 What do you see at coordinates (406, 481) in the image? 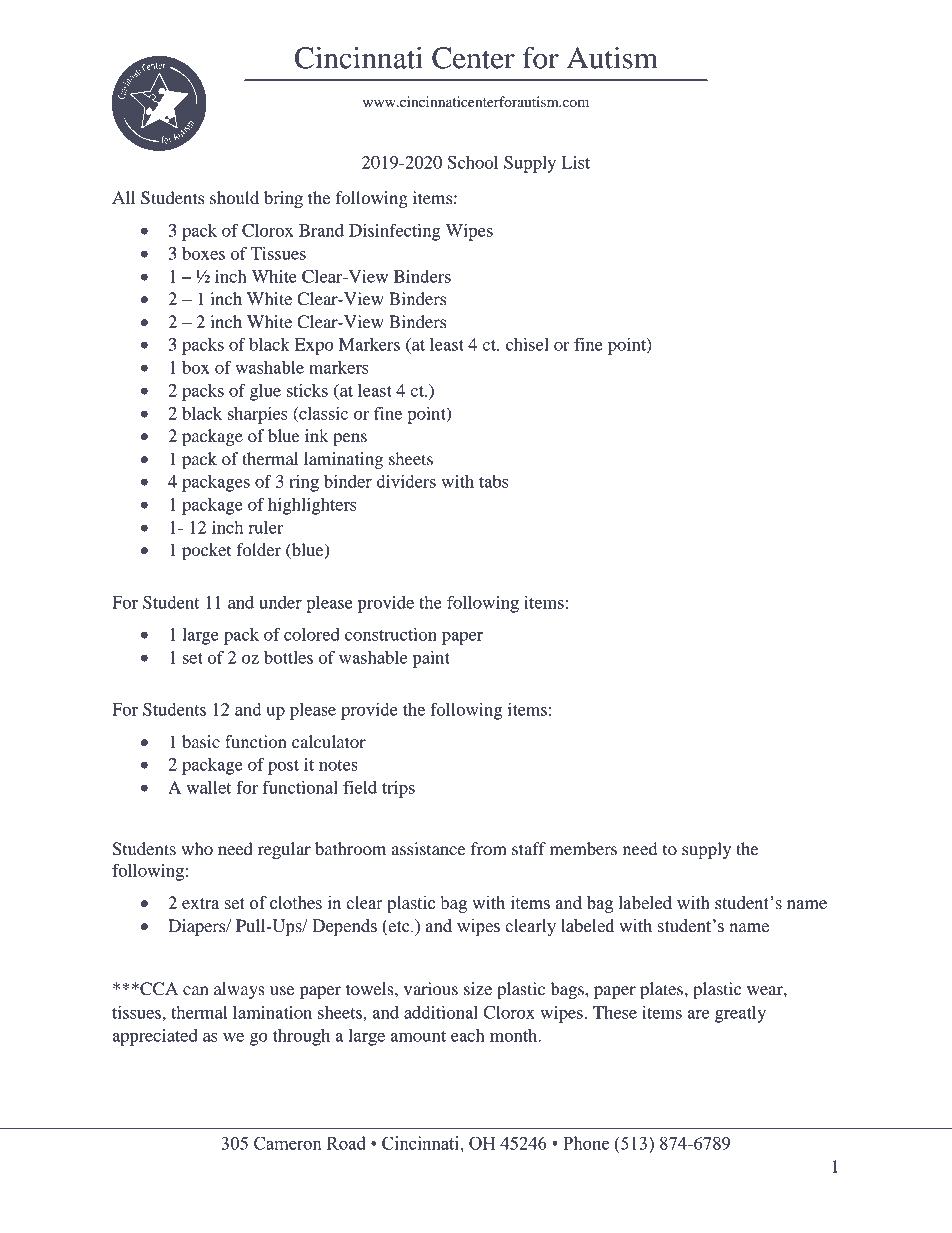
I see `dividers` at bounding box center [406, 481].
